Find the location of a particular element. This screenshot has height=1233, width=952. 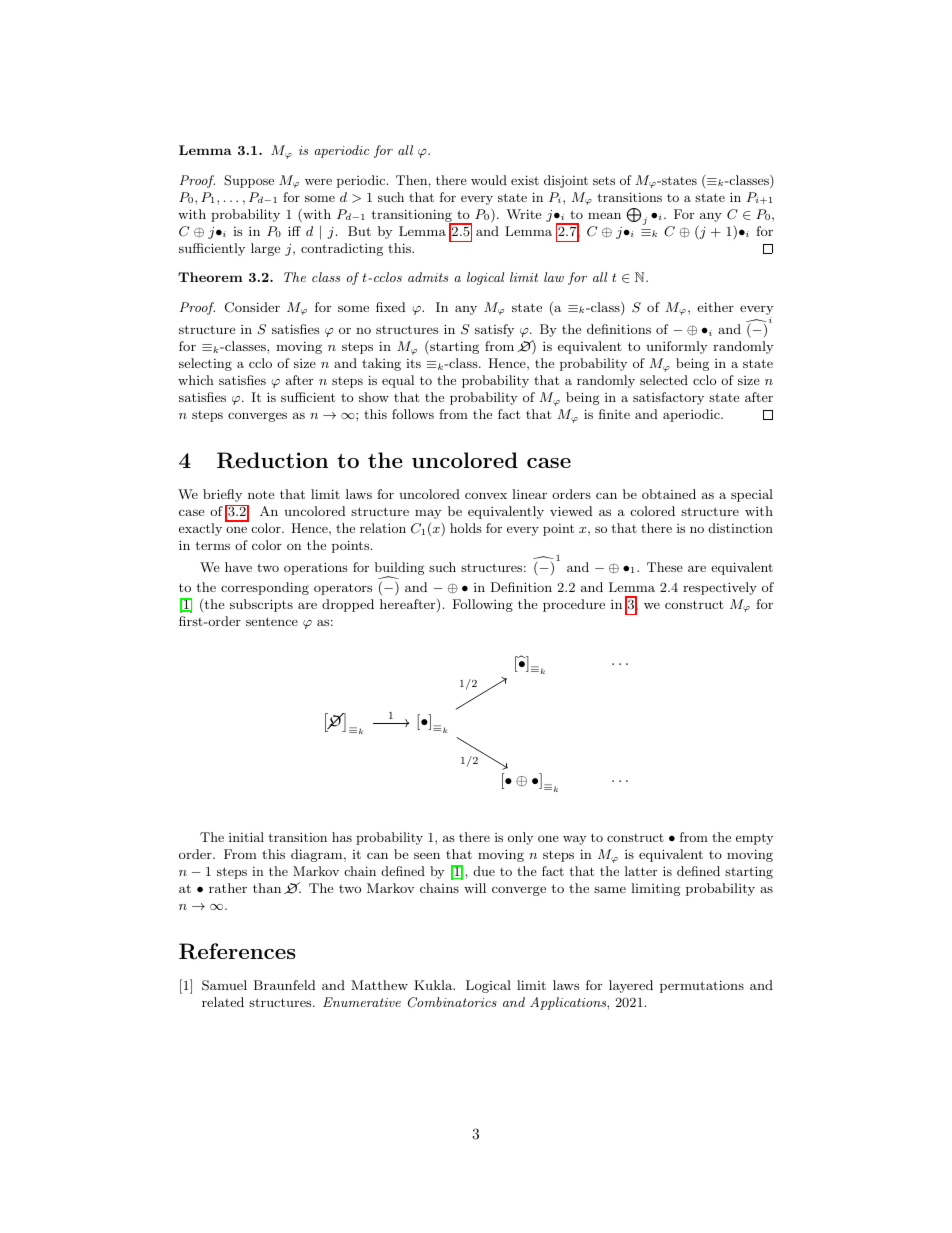

respectively is located at coordinates (720, 588).
